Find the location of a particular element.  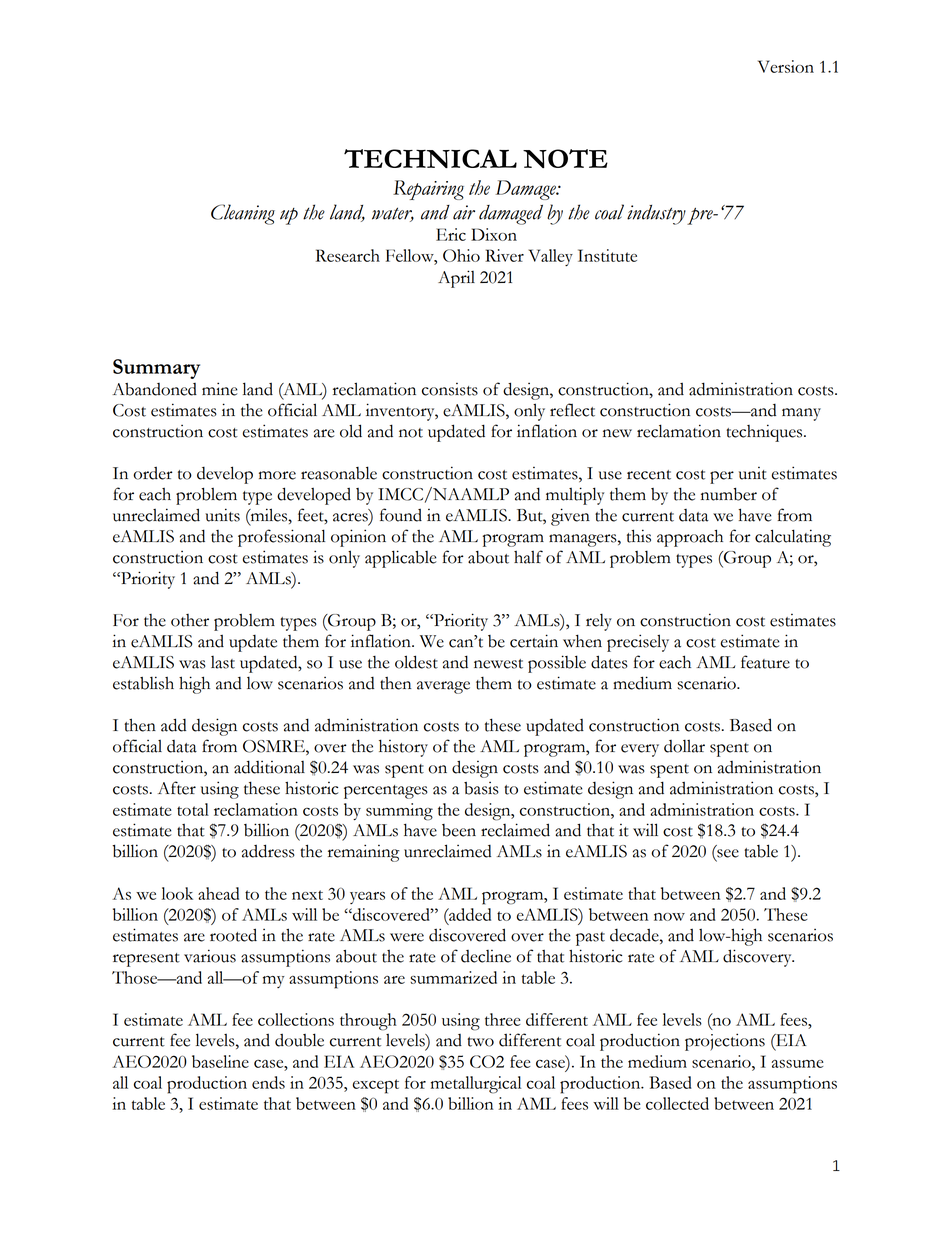

Cleaning is located at coordinates (243, 214).
